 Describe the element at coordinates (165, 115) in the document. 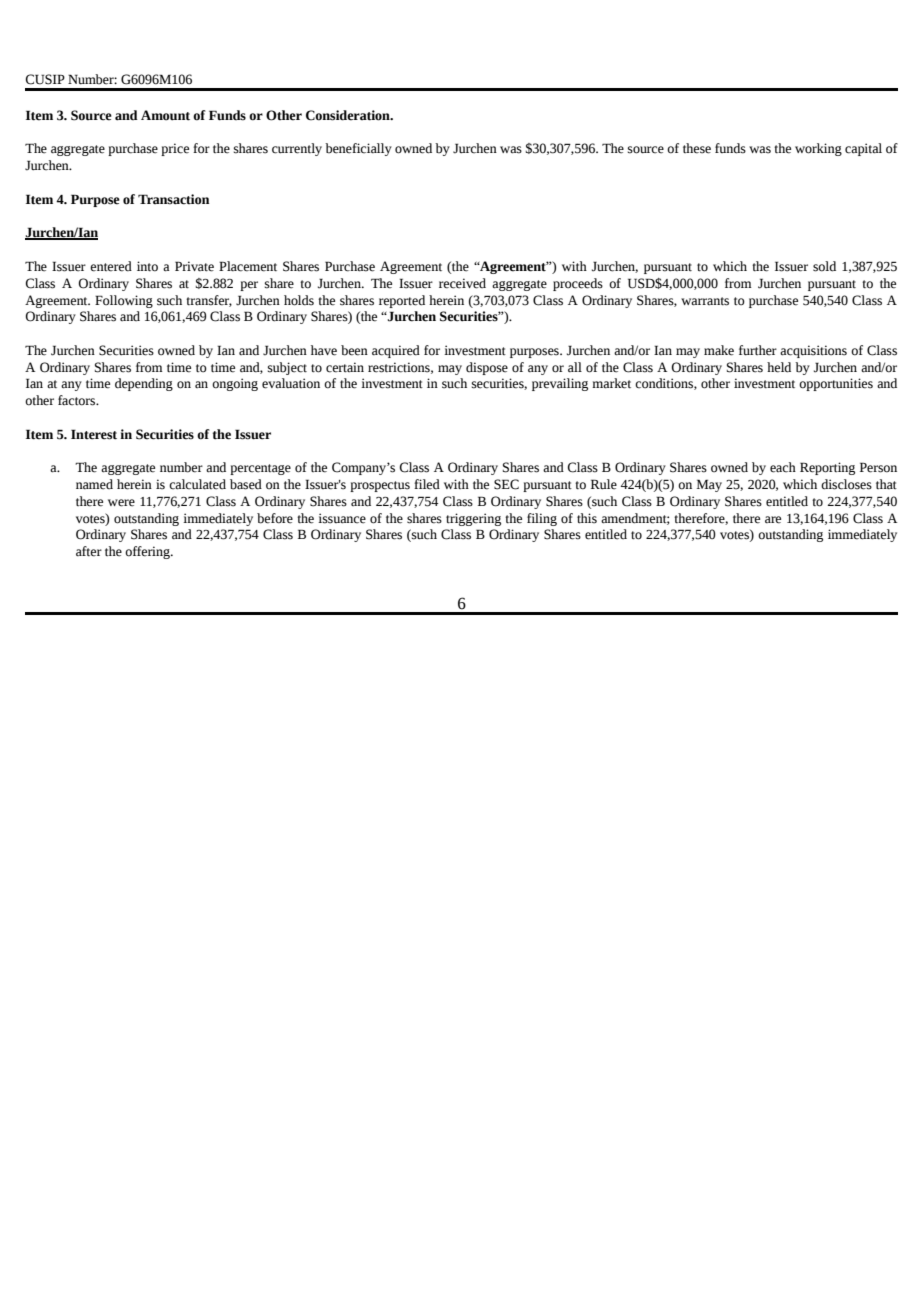

I see `Amount` at that location.
